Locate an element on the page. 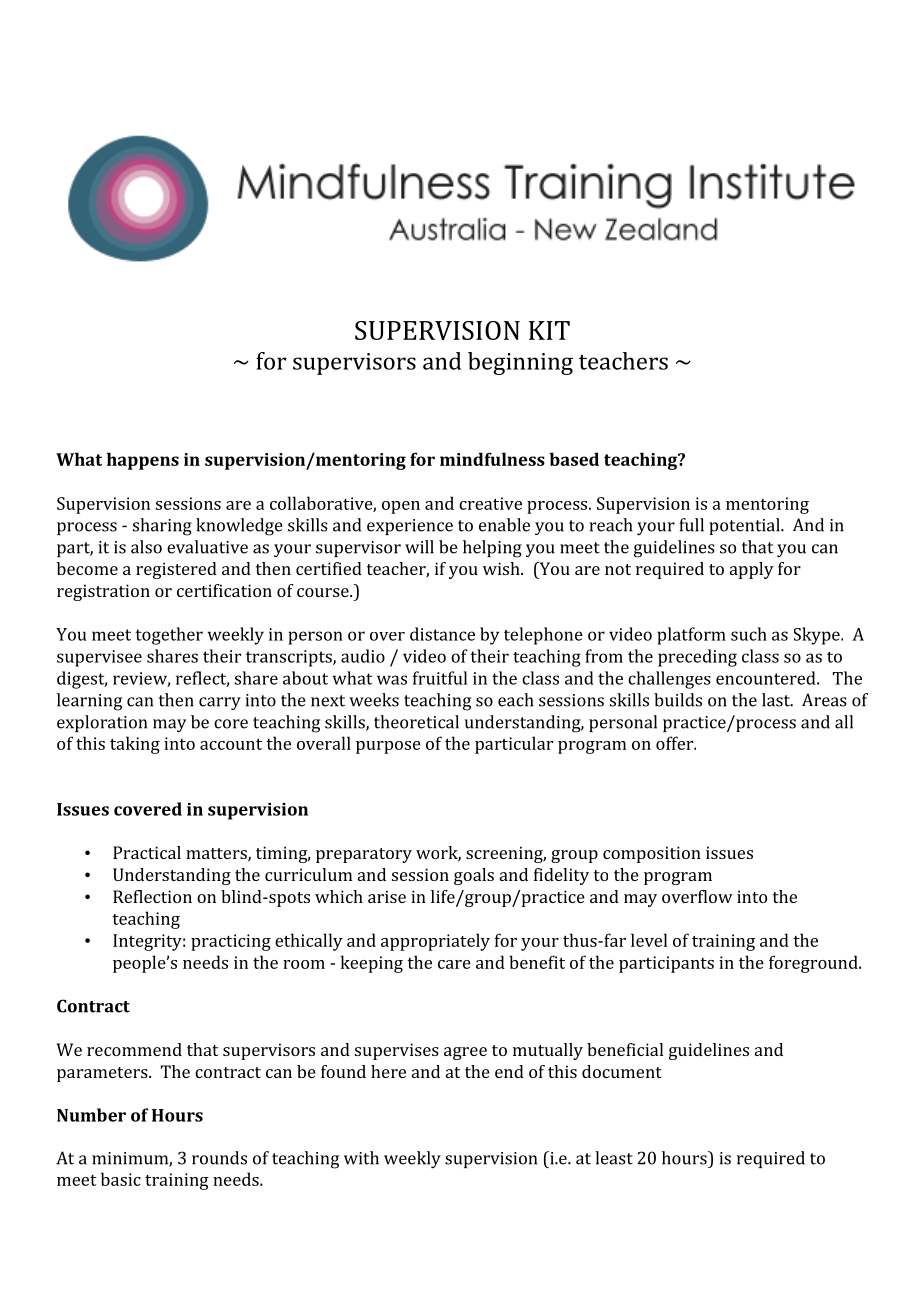 This page has width=924, height=1308. with is located at coordinates (361, 1158).
